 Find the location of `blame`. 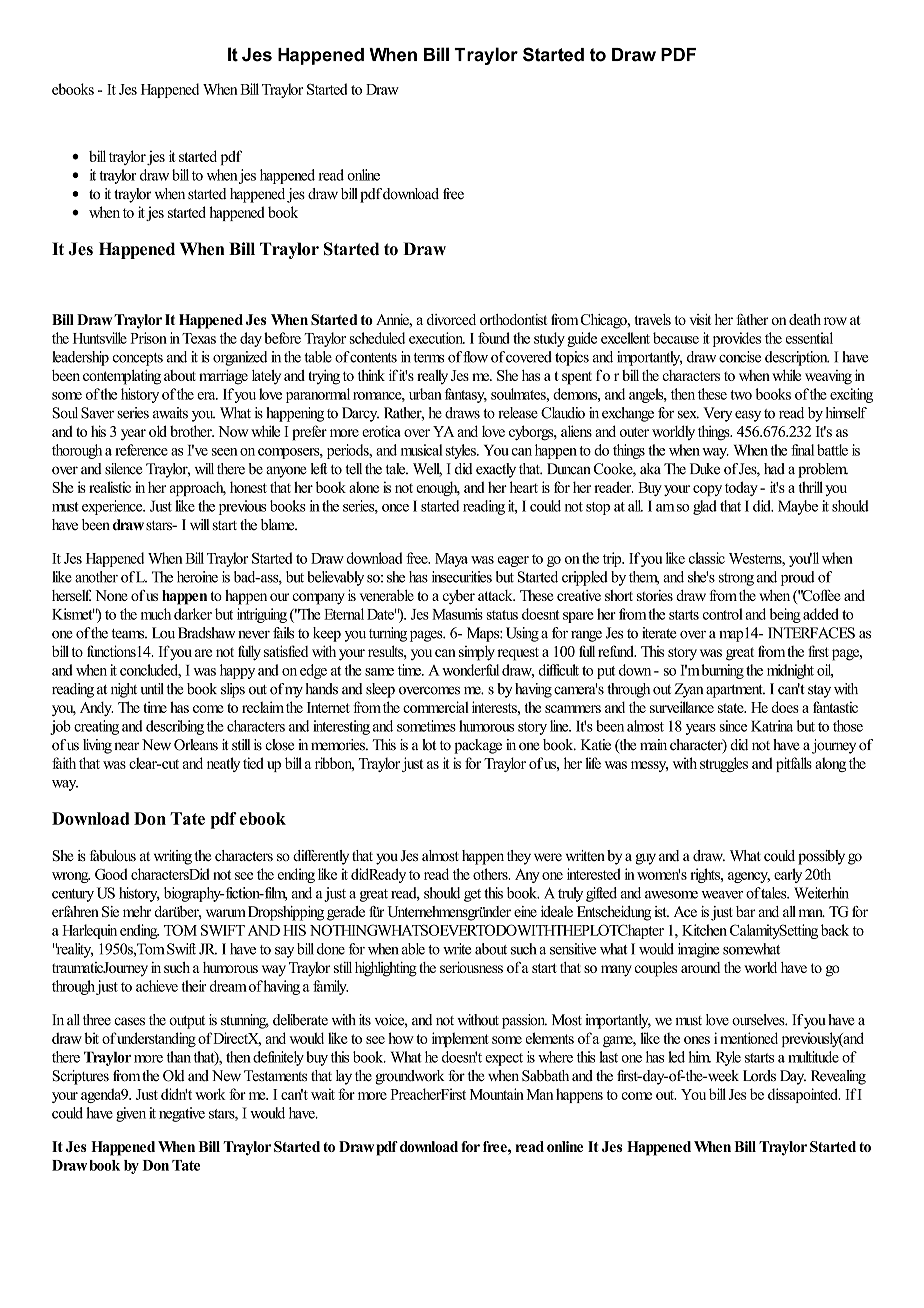

blame is located at coordinates (279, 525).
